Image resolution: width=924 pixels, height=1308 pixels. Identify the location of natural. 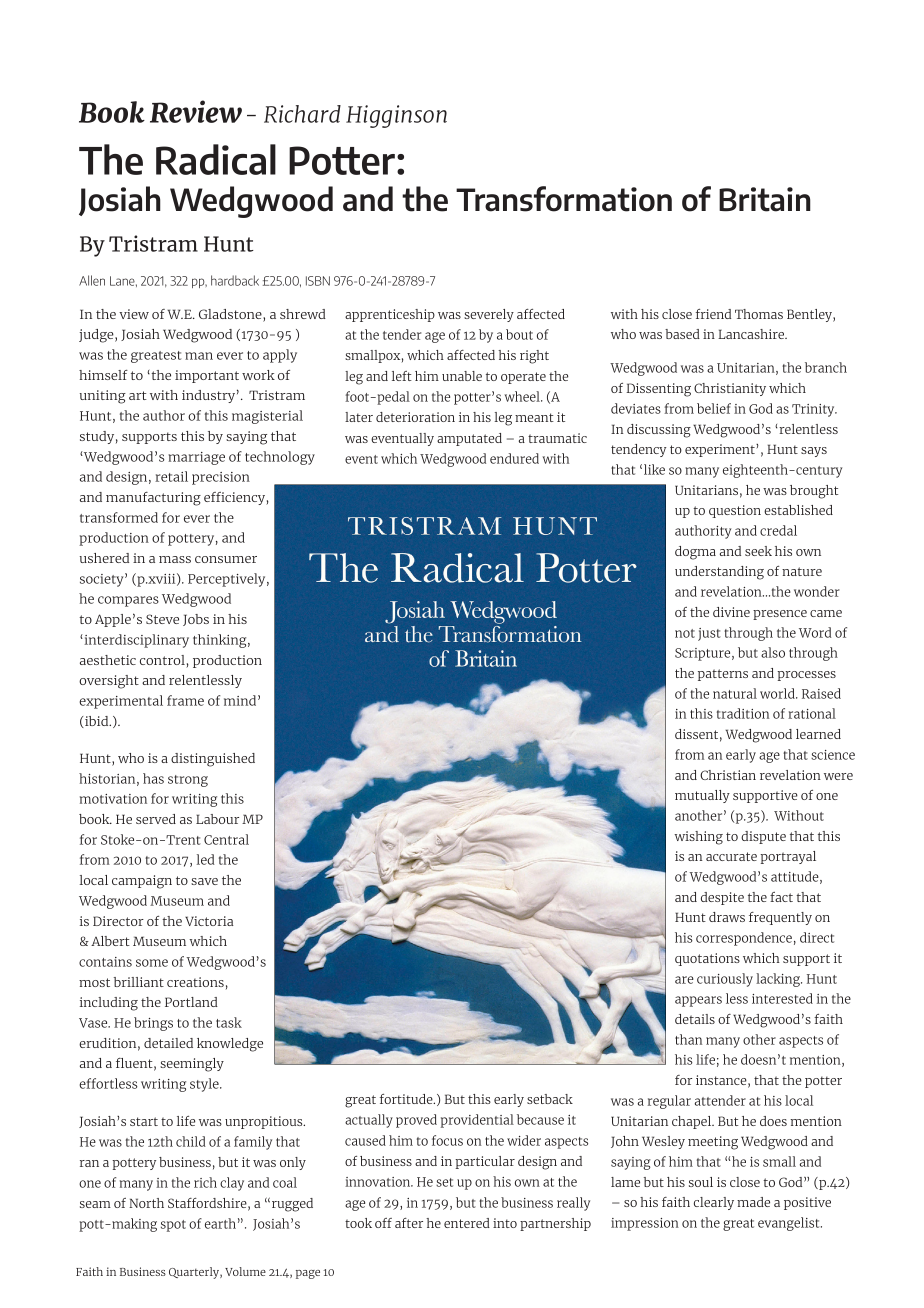
(735, 693).
